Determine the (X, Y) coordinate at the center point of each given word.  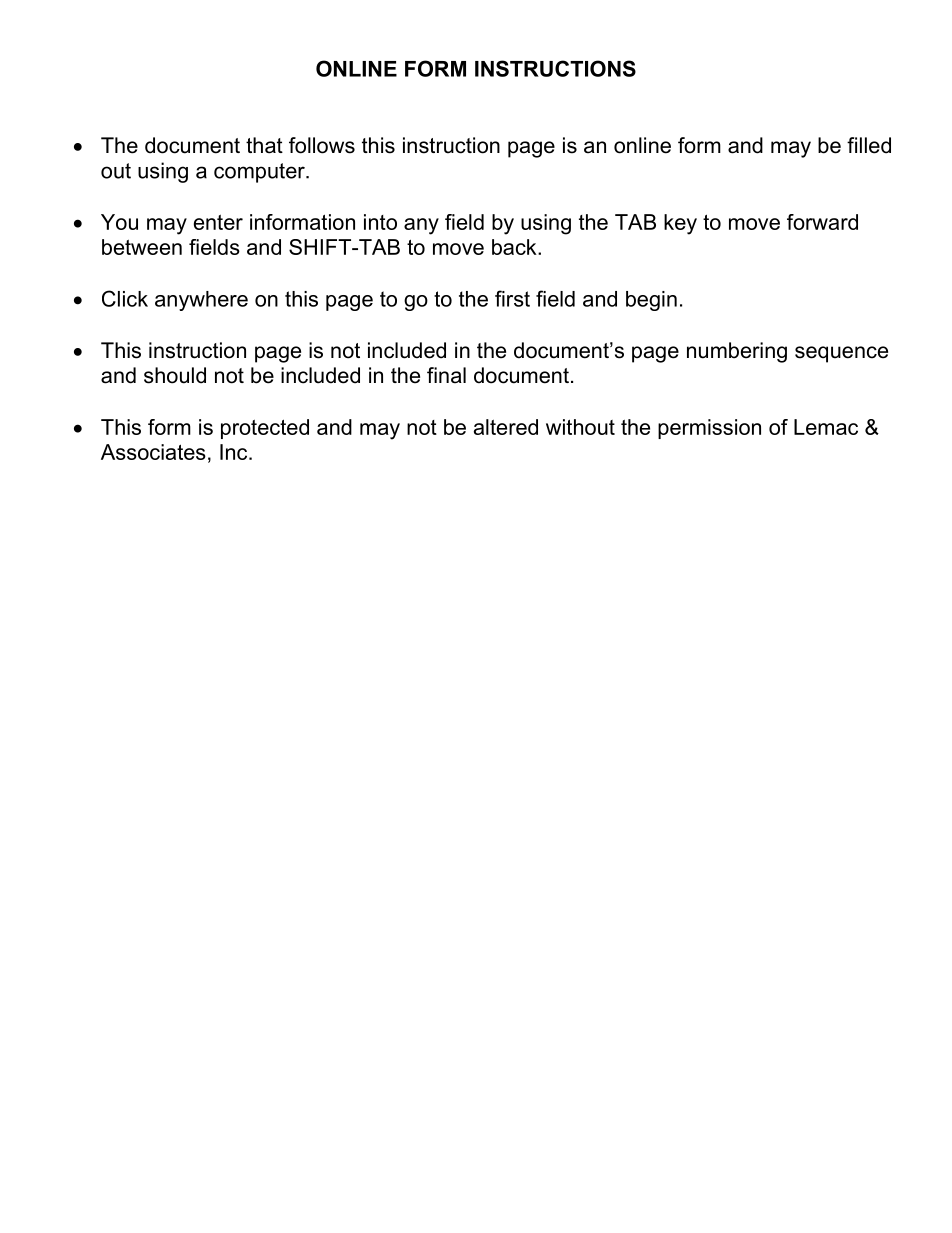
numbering (737, 352)
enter (218, 222)
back (515, 247)
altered (506, 427)
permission (709, 429)
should (175, 375)
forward (822, 222)
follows (322, 145)
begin (651, 301)
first (512, 298)
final (446, 375)
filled (869, 145)
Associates (153, 452)
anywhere (201, 301)
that (264, 145)
